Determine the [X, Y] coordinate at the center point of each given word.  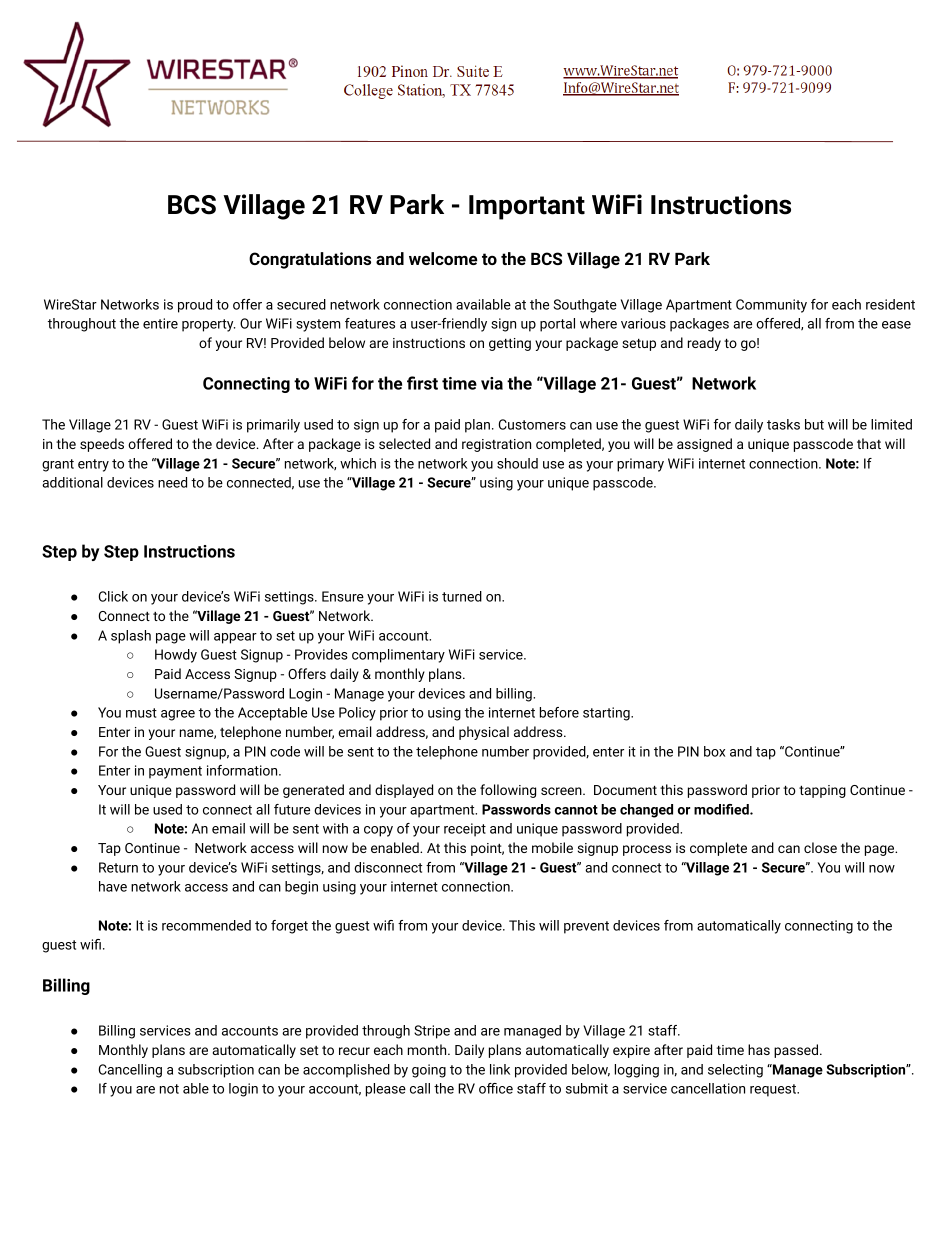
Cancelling [130, 1071]
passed [796, 1051]
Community [771, 306]
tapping [822, 791]
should [517, 463]
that [869, 443]
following [508, 791]
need [172, 482]
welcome [443, 258]
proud [195, 306]
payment [175, 772]
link [500, 1069]
